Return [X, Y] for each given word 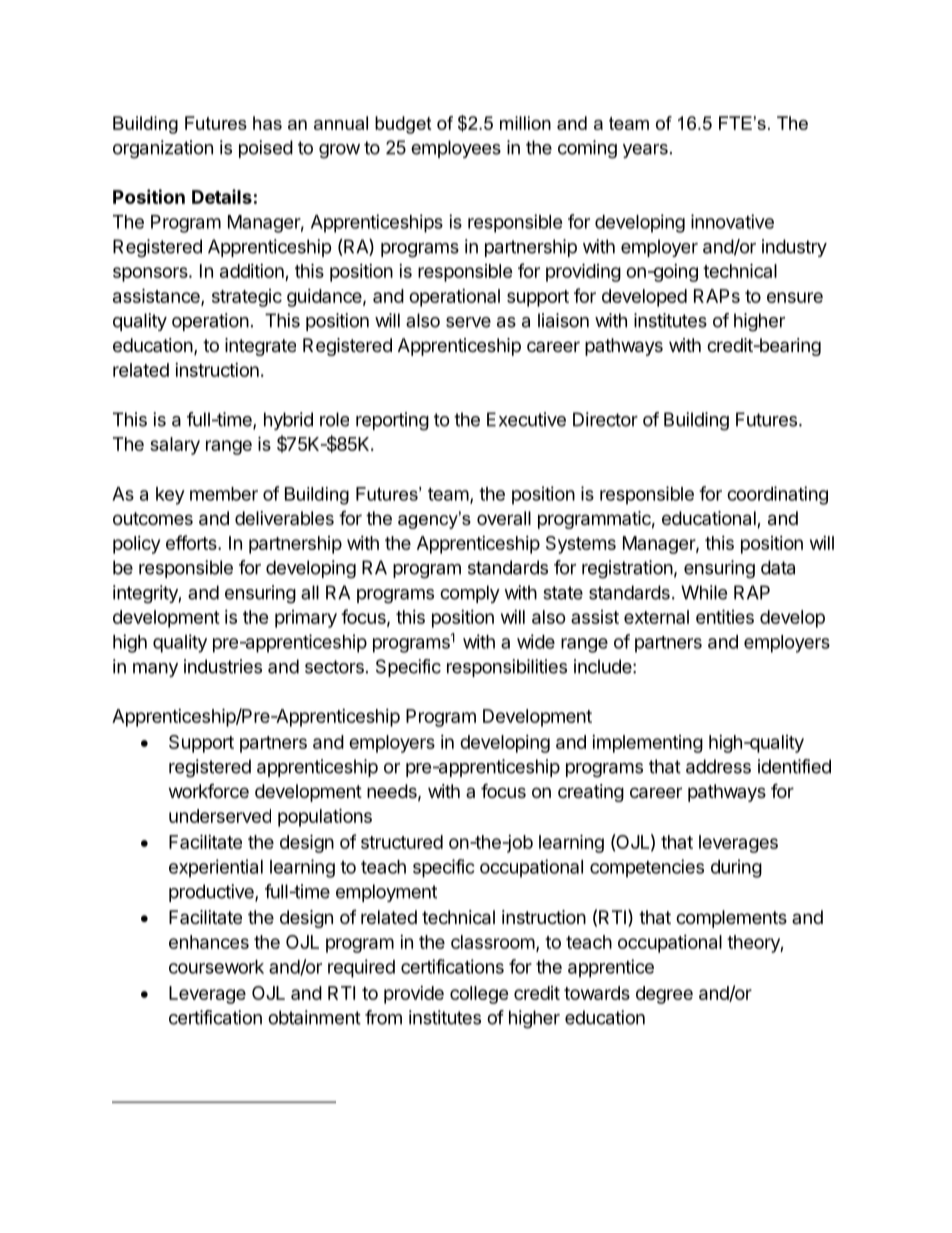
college [479, 995]
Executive [526, 419]
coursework [216, 967]
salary [175, 446]
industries [223, 666]
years [645, 151]
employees [456, 149]
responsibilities [507, 668]
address [718, 766]
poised [266, 149]
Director [605, 419]
